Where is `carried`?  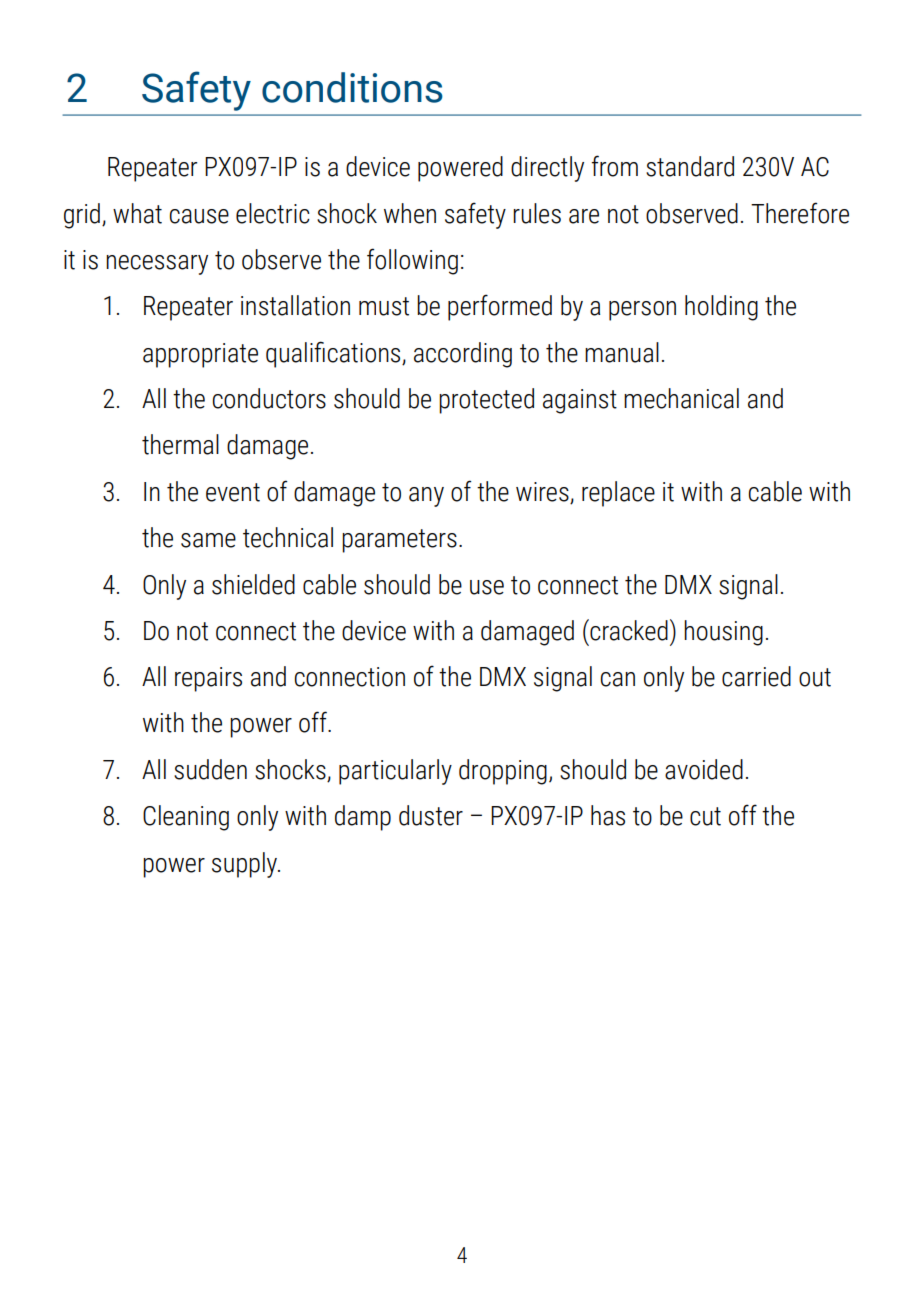
carried is located at coordinates (756, 676).
